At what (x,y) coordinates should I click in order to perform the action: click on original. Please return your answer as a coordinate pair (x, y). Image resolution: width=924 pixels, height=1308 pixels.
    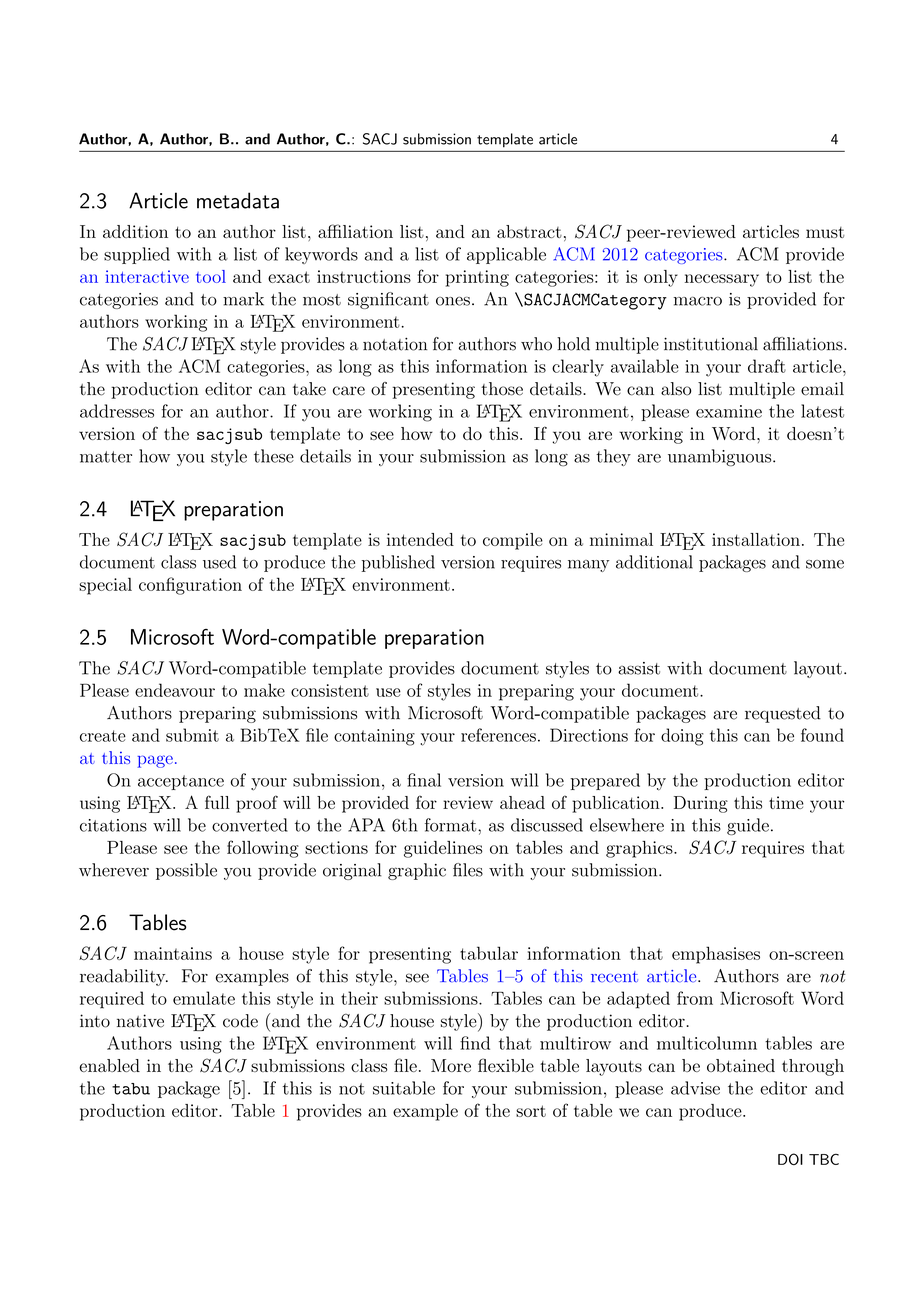
    Looking at the image, I should click on (352, 871).
